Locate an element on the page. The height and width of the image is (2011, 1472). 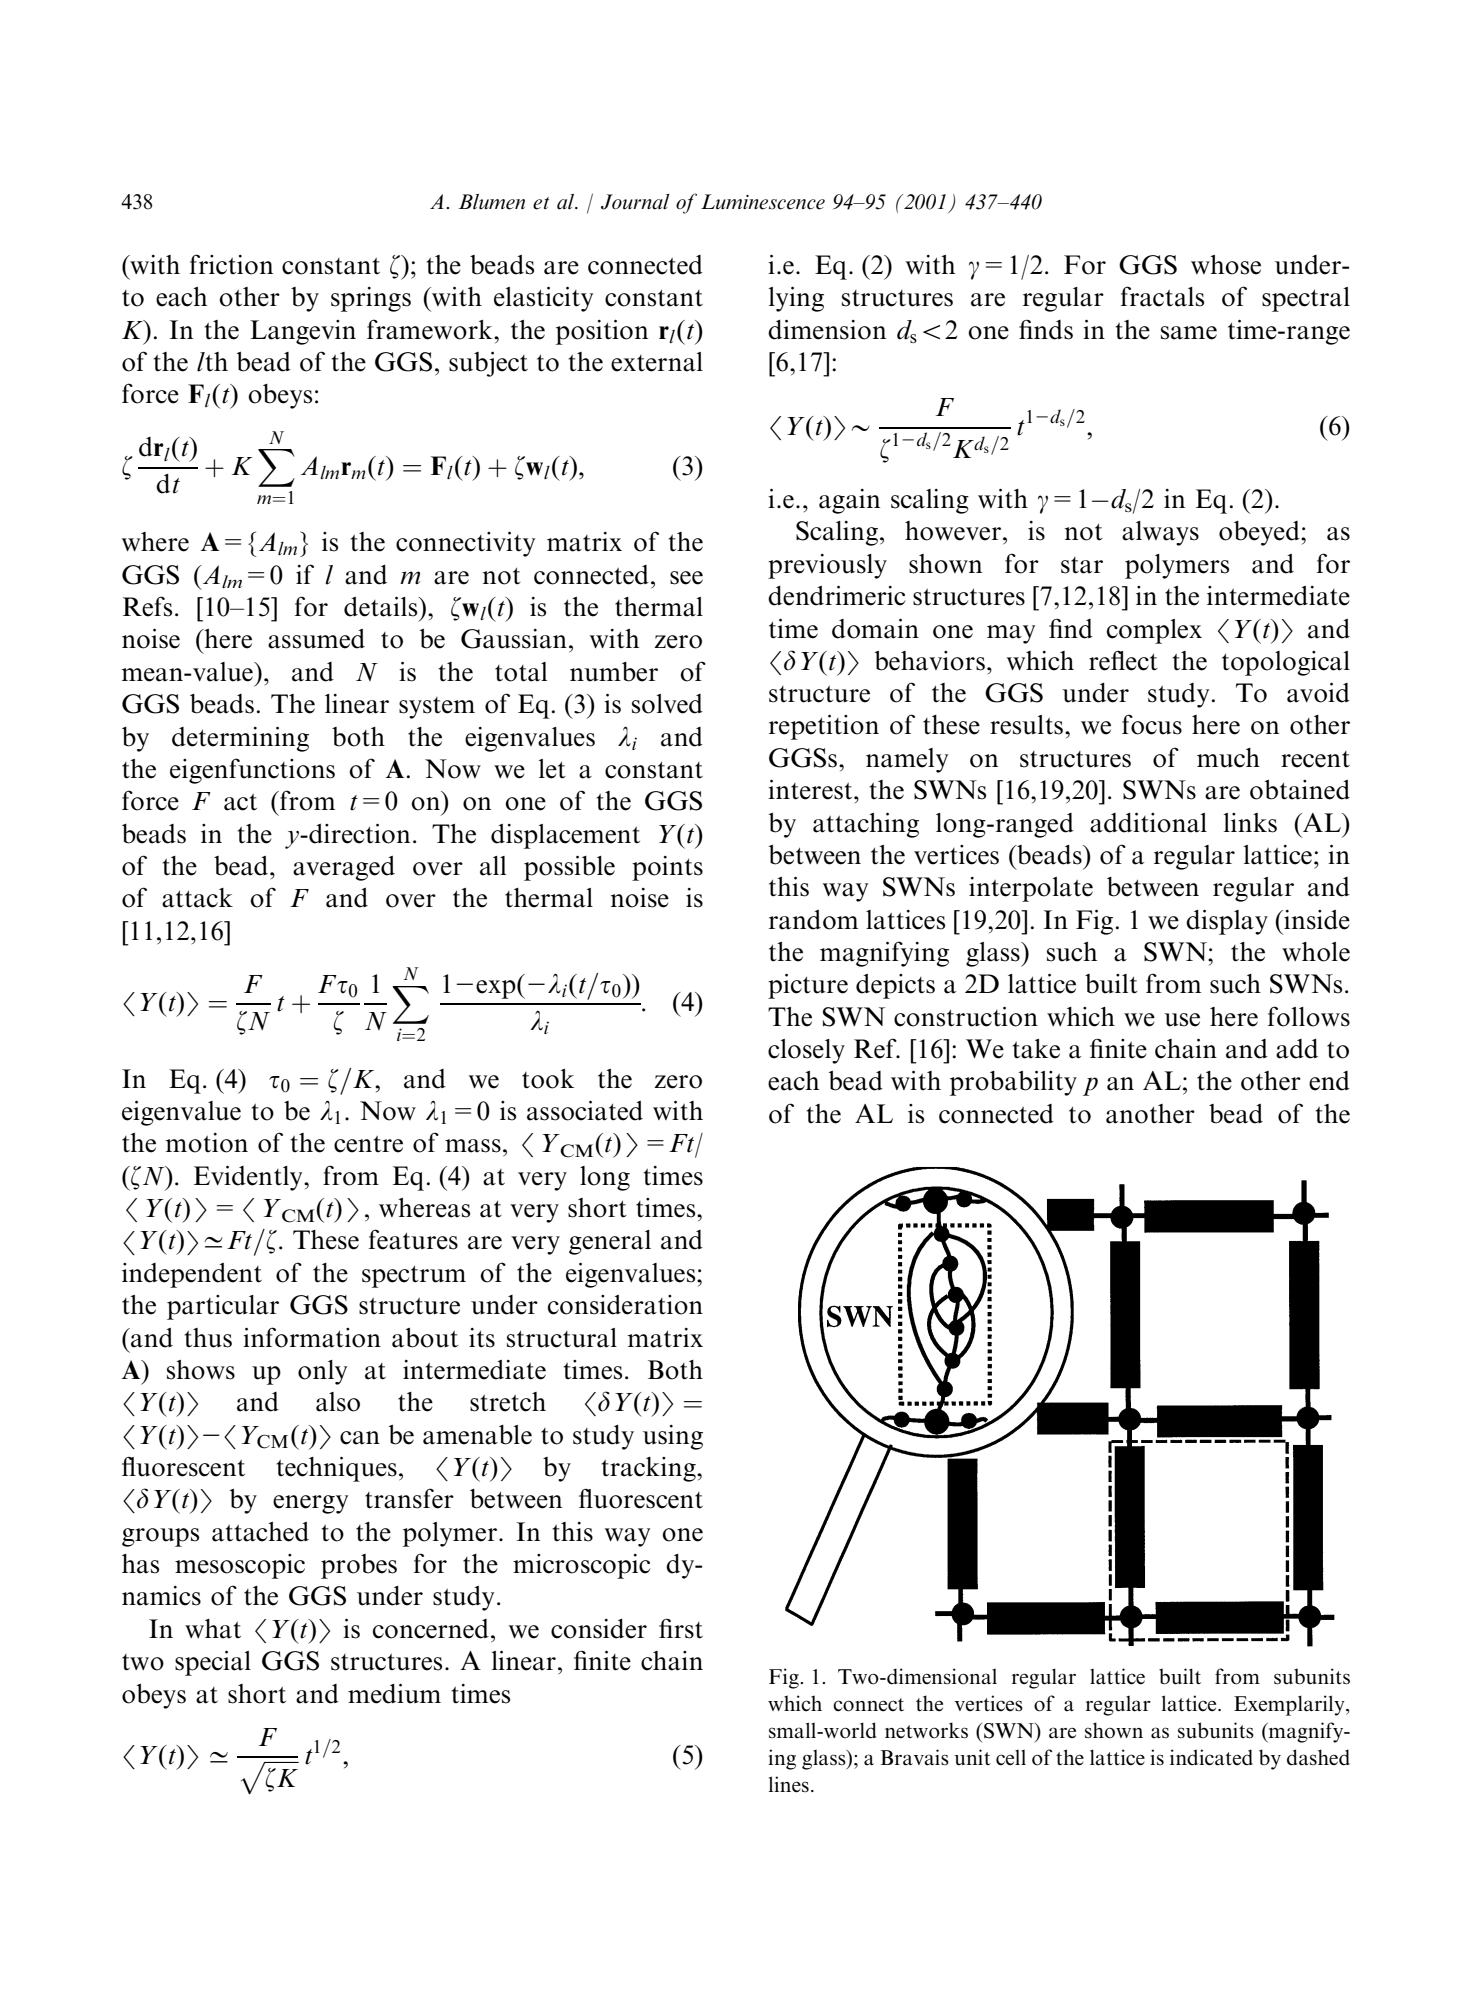
general is located at coordinates (610, 1242).
